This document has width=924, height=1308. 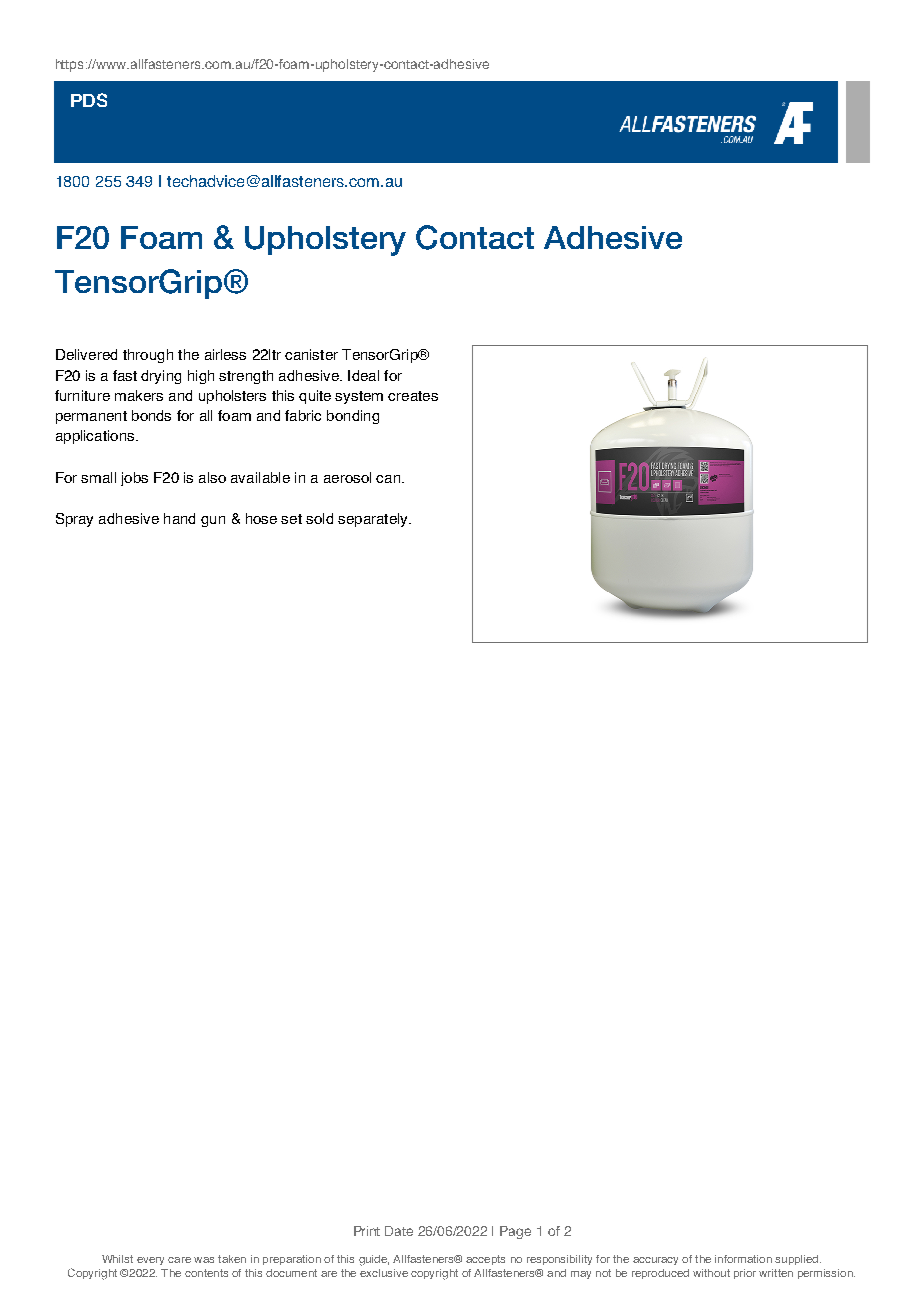 I want to click on Date, so click(x=399, y=1231).
